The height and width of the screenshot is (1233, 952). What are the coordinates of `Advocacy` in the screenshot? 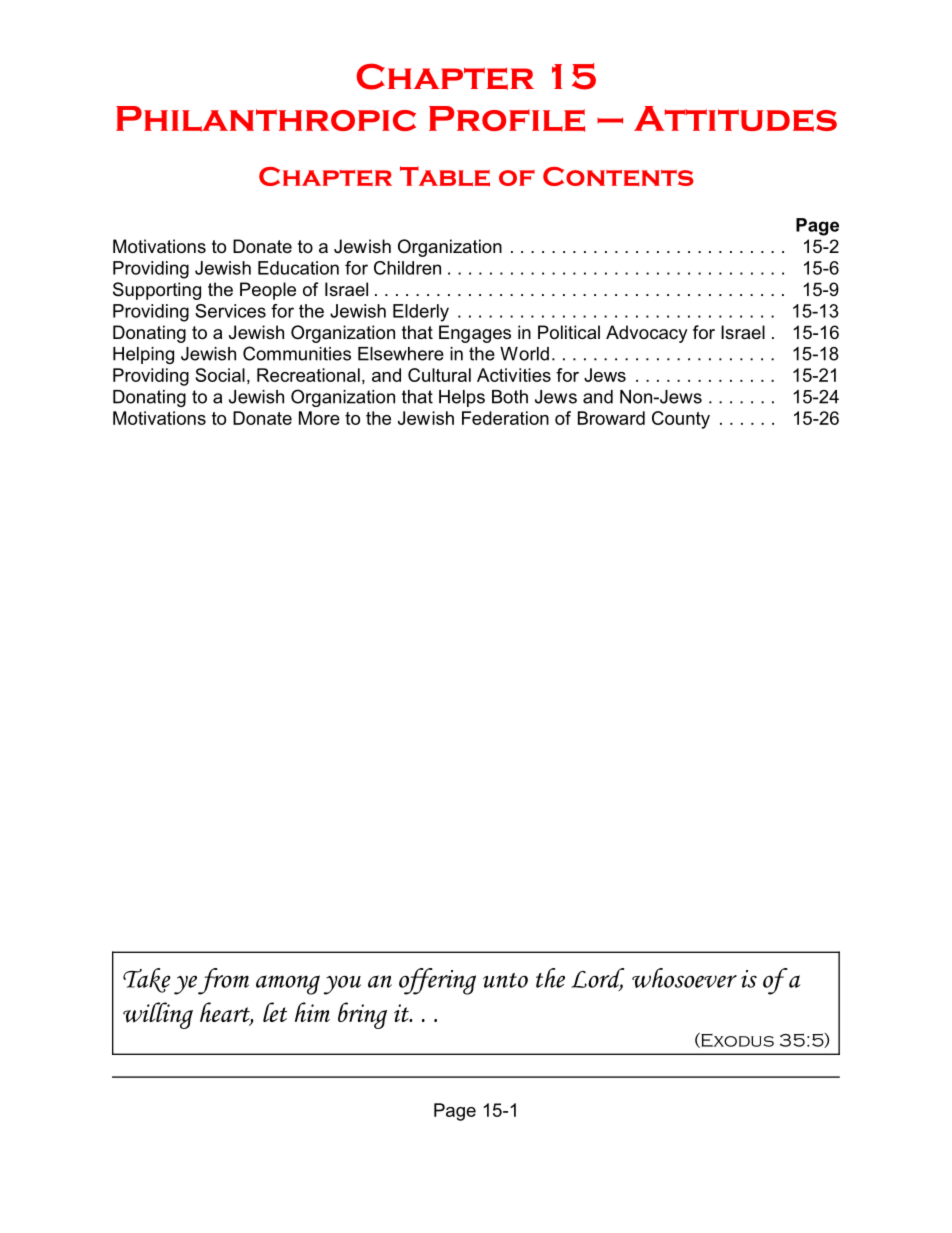 It's located at (647, 334).
